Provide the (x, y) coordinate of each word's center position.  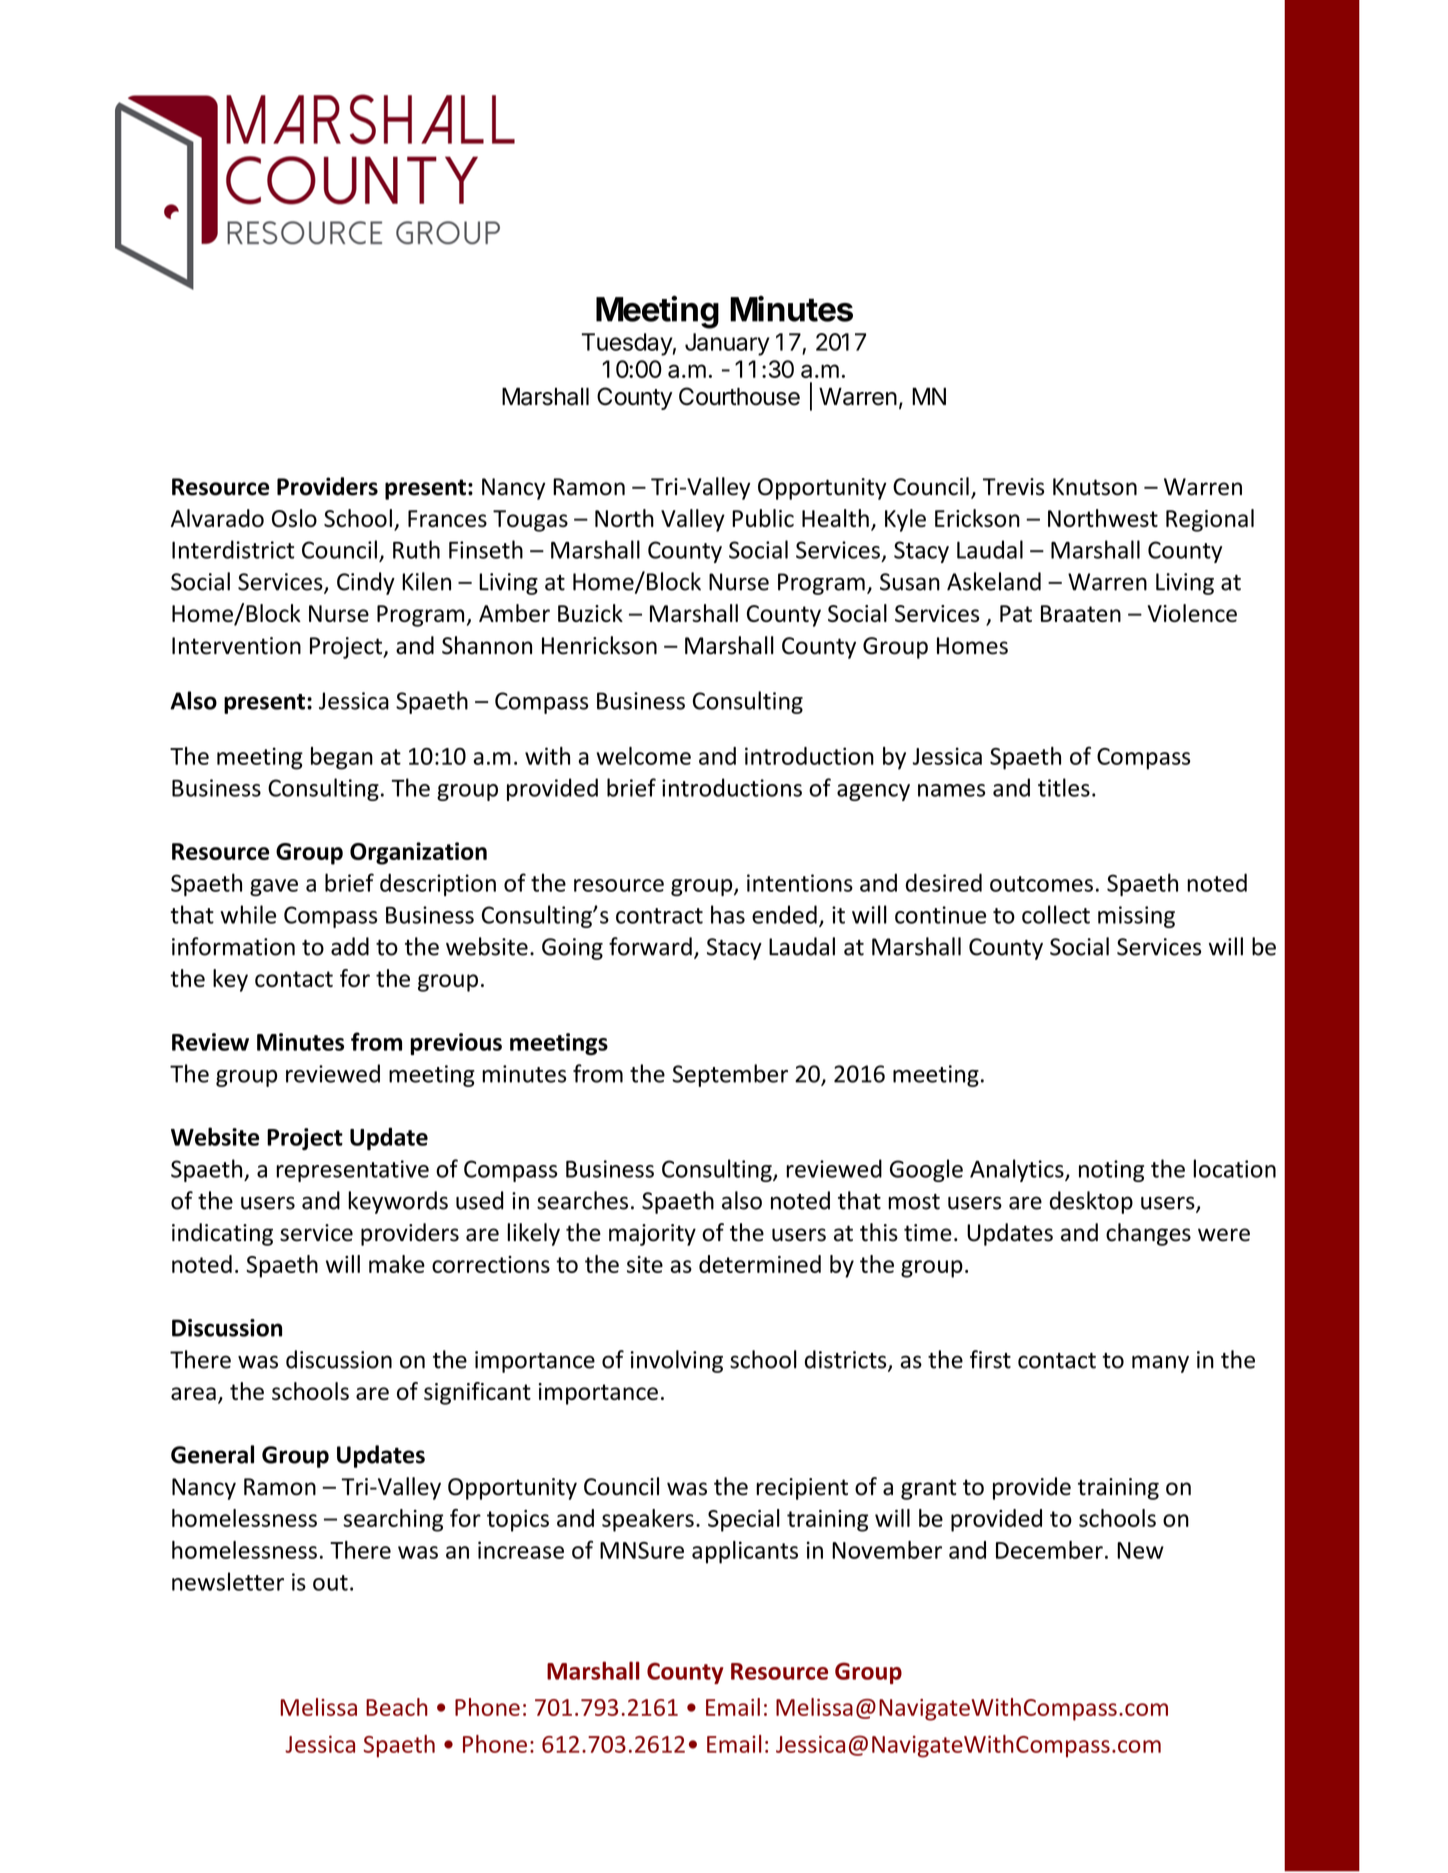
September (730, 1075)
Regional (1210, 520)
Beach (397, 1707)
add (350, 946)
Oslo (294, 518)
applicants (745, 1552)
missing (1136, 917)
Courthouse (739, 396)
